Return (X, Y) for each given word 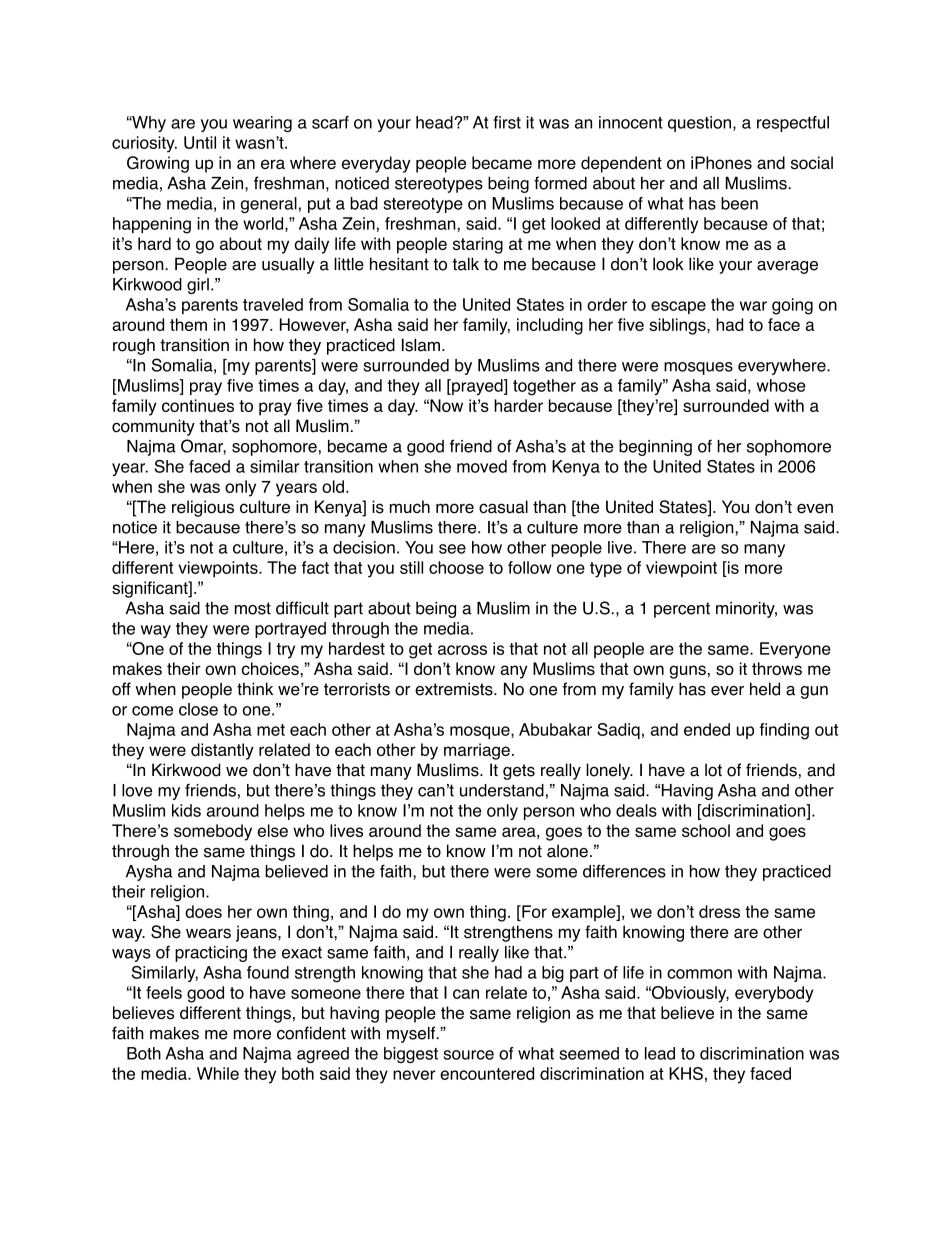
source (468, 1055)
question (699, 124)
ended (707, 729)
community (153, 427)
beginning (655, 448)
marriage (477, 751)
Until (200, 142)
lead (660, 1053)
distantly (222, 751)
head (435, 122)
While (218, 1073)
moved (482, 466)
